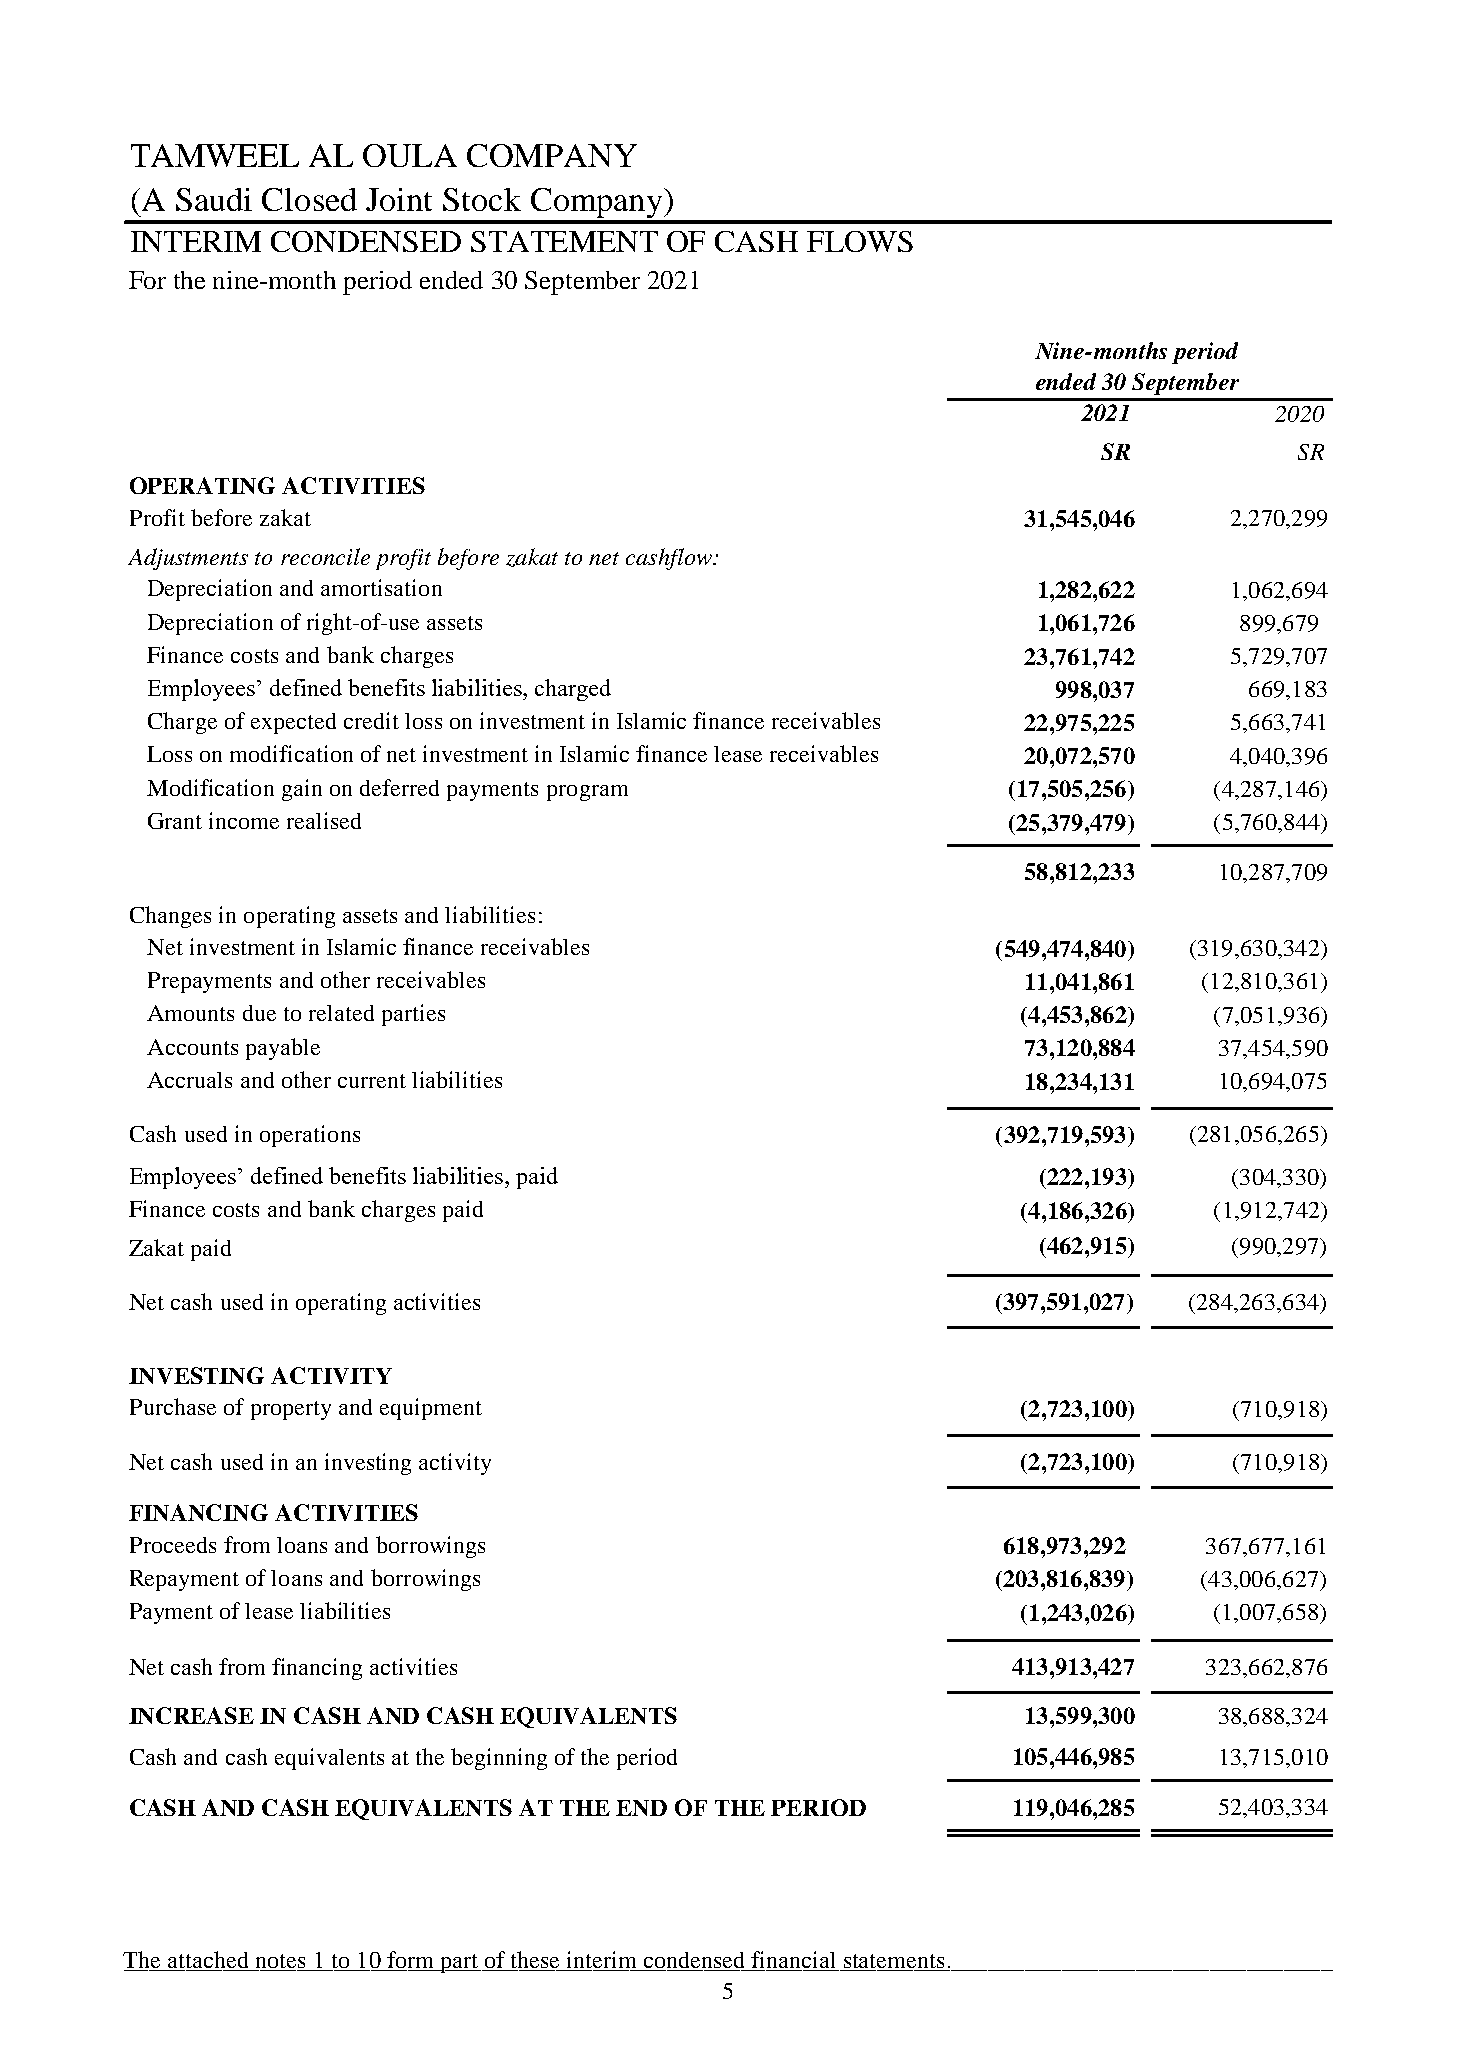 Image resolution: width=1457 pixels, height=2060 pixels. I want to click on Stock, so click(482, 199).
